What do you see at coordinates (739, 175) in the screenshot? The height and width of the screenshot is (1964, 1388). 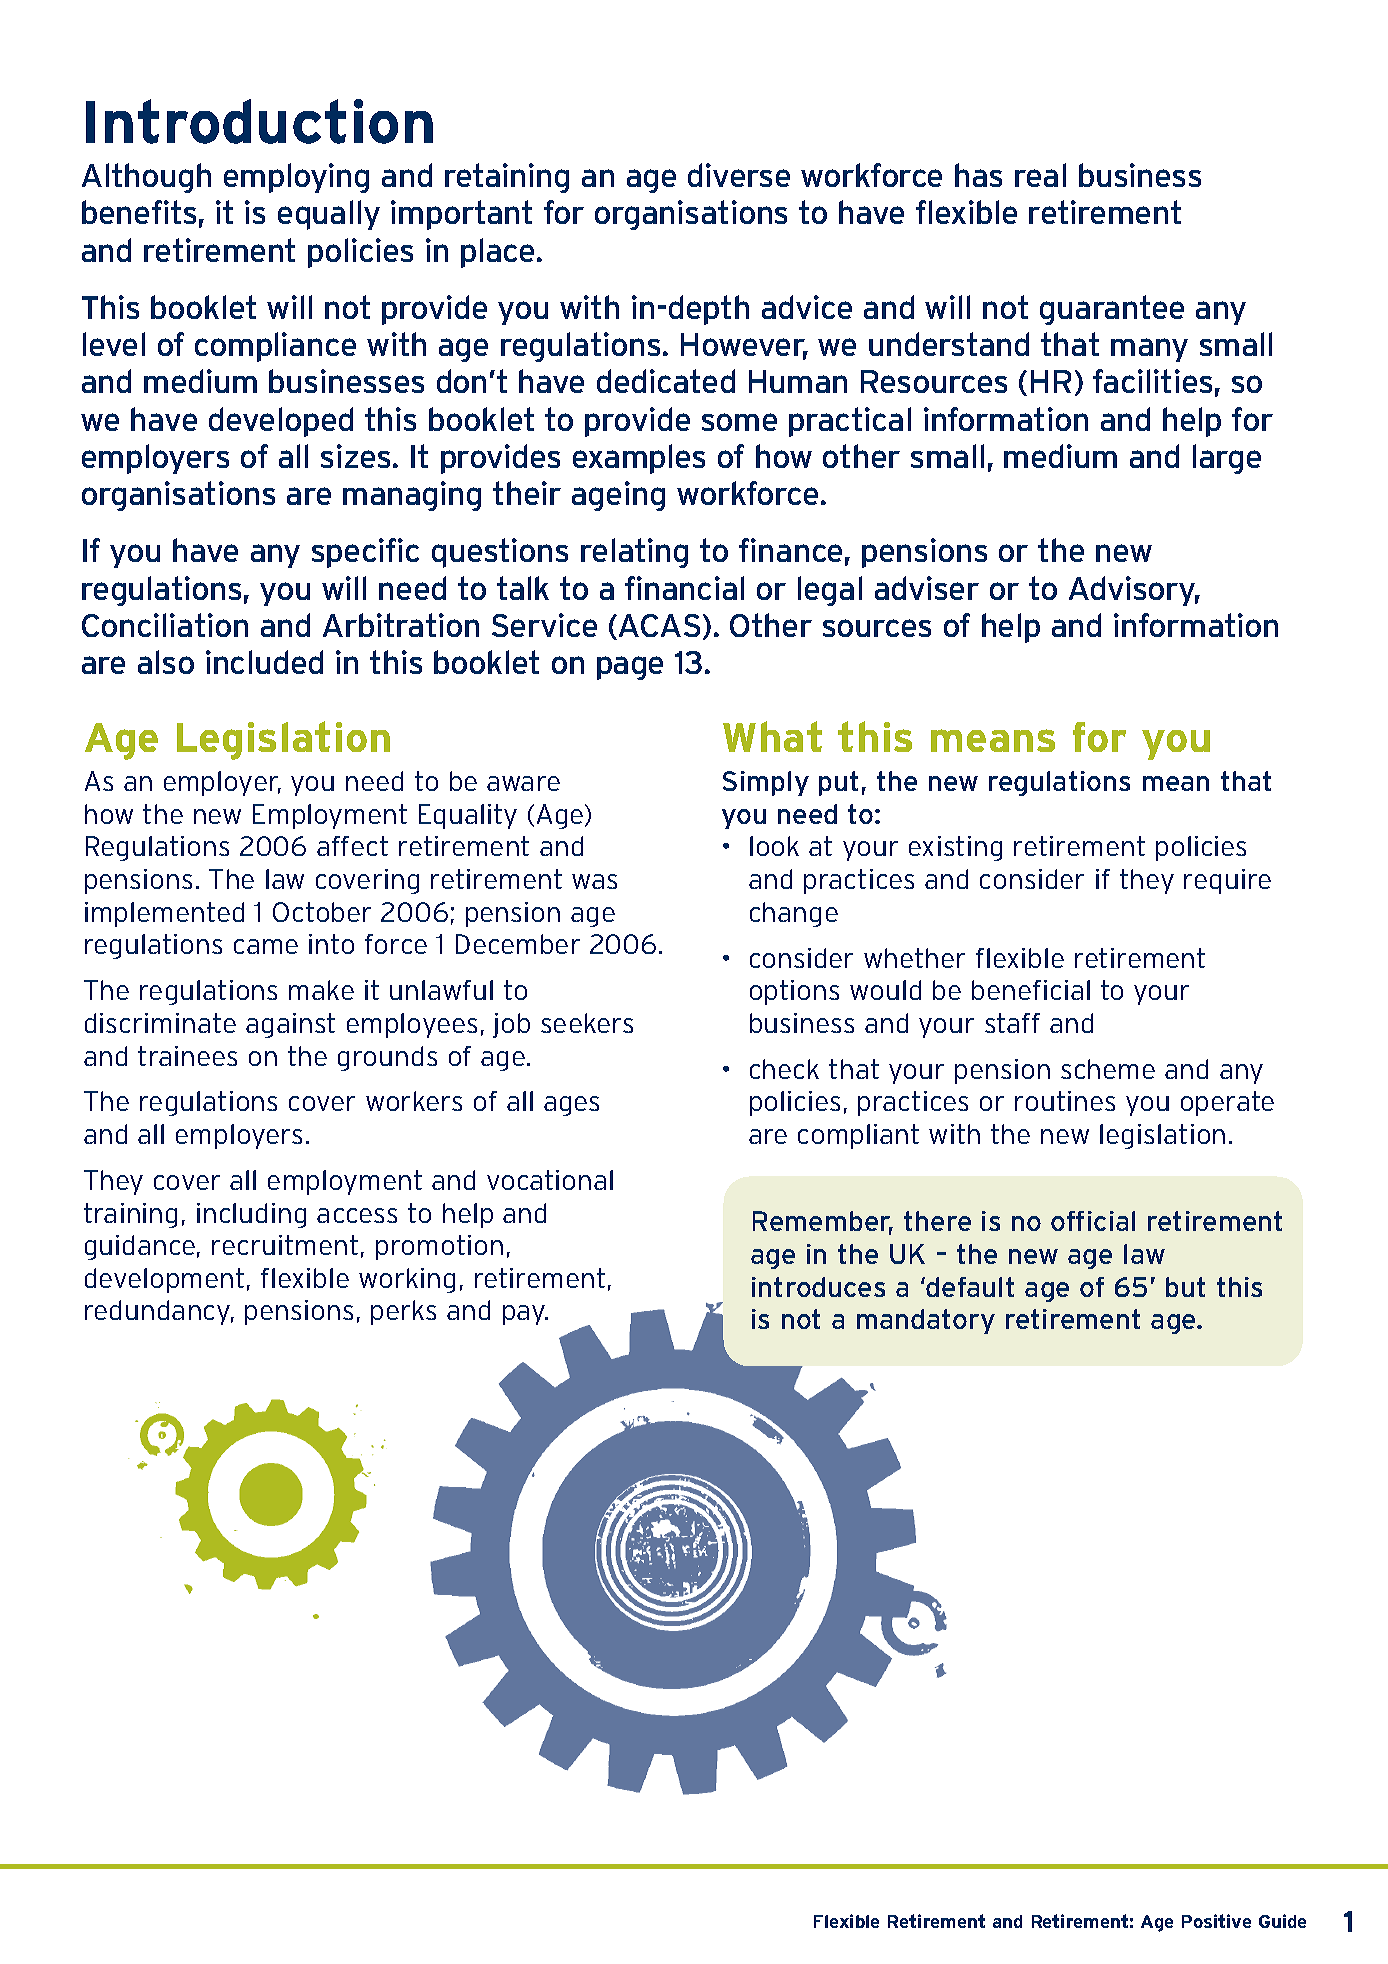 I see `diverse` at bounding box center [739, 175].
